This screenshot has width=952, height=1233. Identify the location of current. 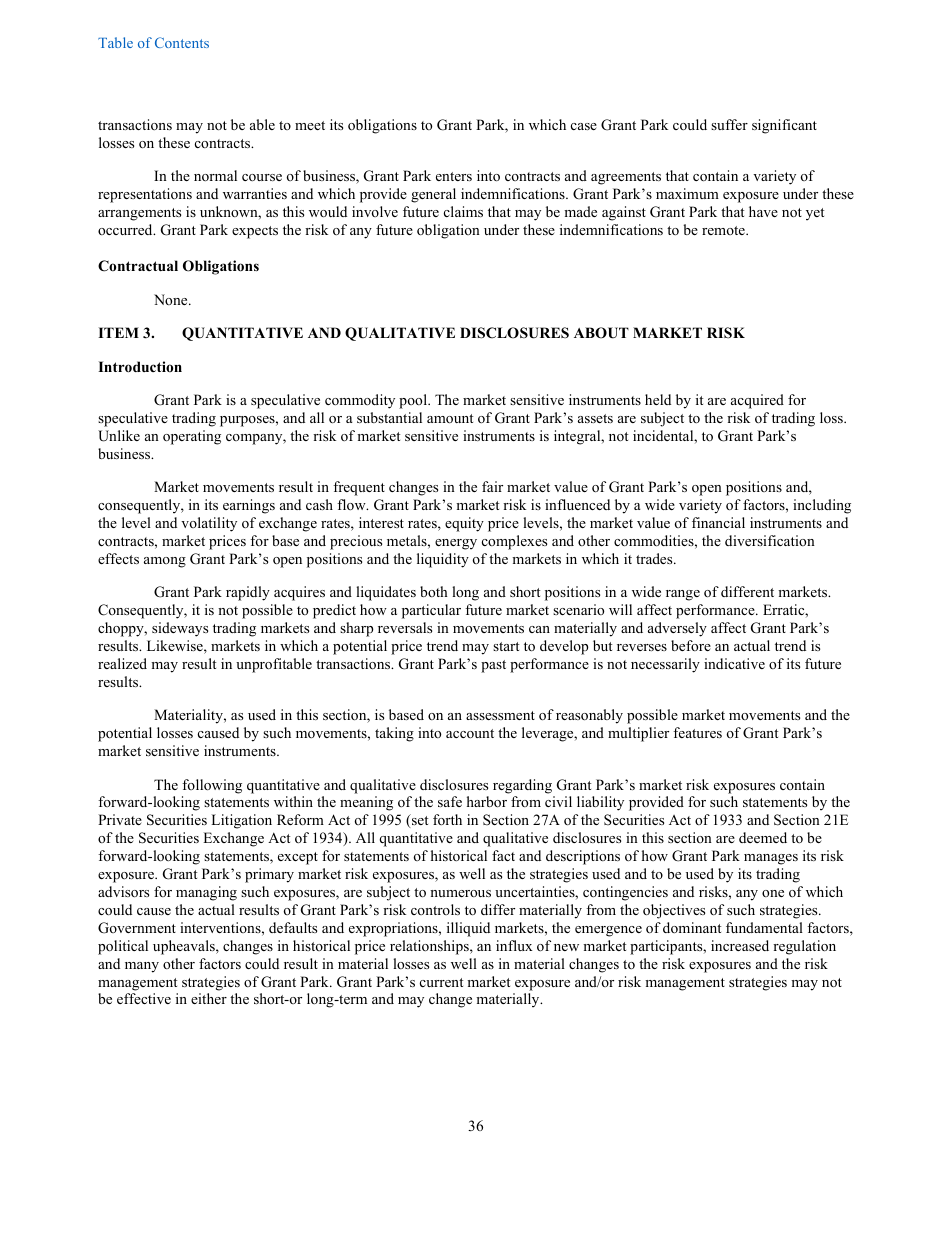
(441, 982).
